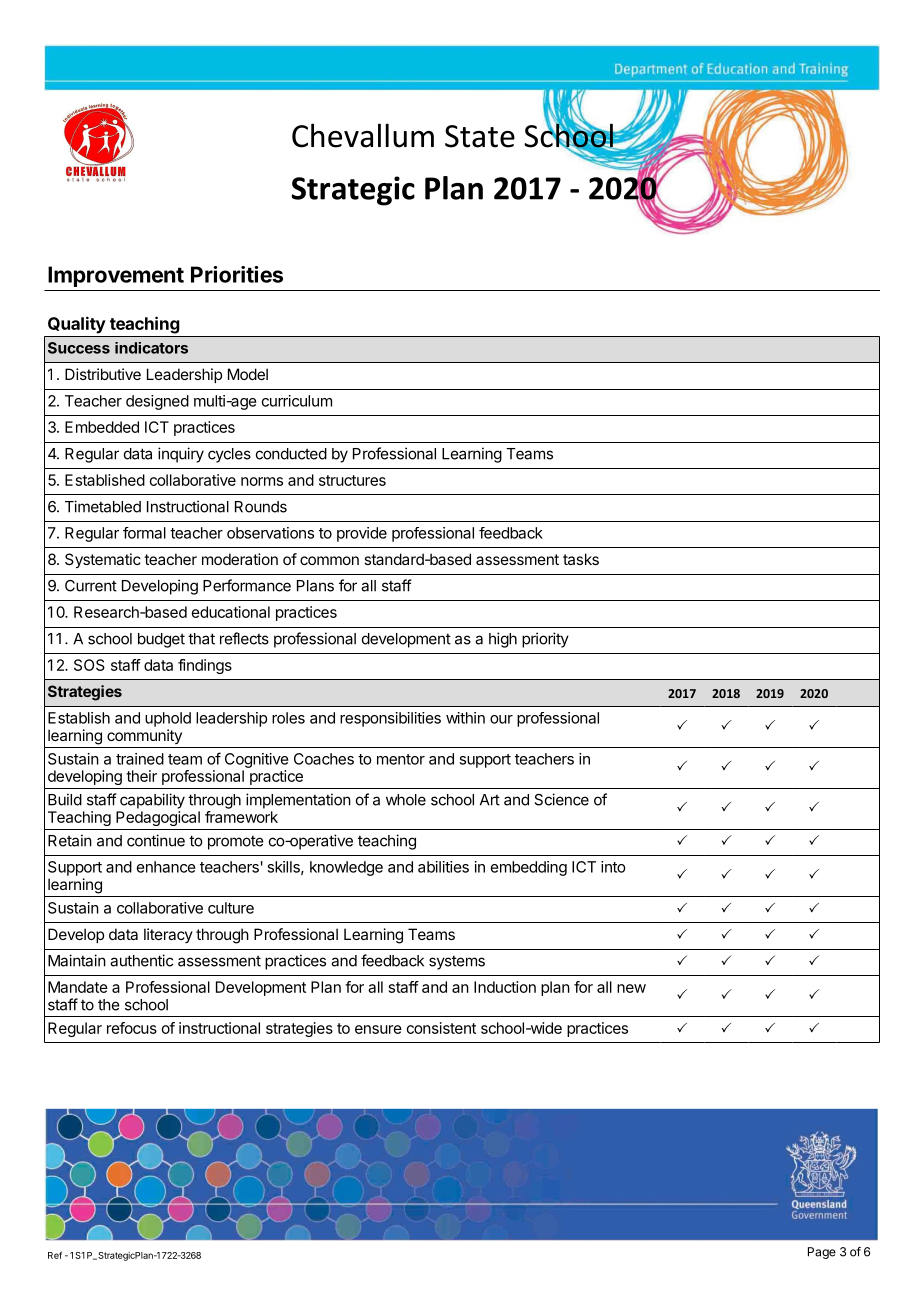  I want to click on State, so click(480, 136).
